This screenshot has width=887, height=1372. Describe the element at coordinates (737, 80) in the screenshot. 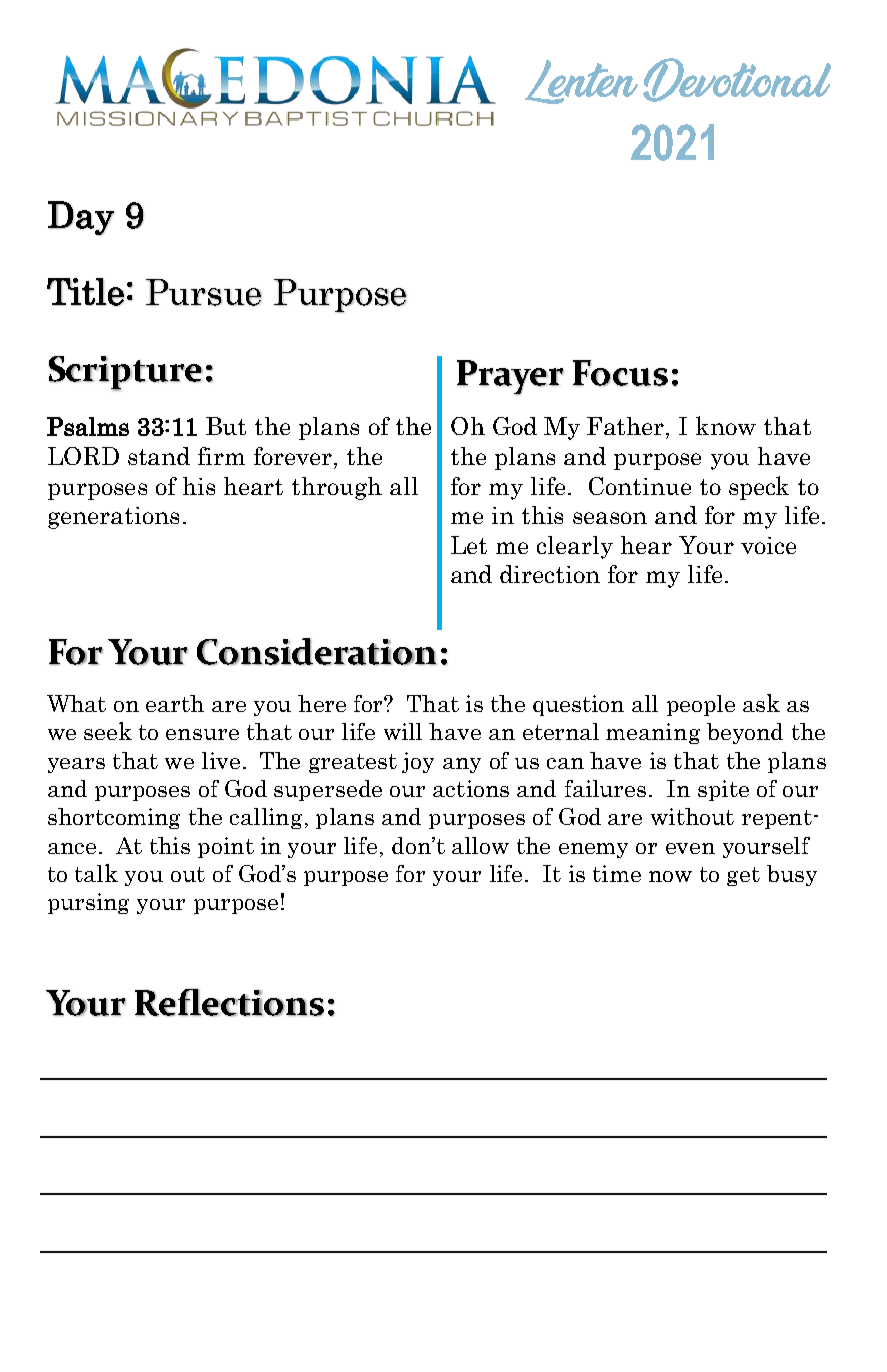

I see `Devotional` at that location.
